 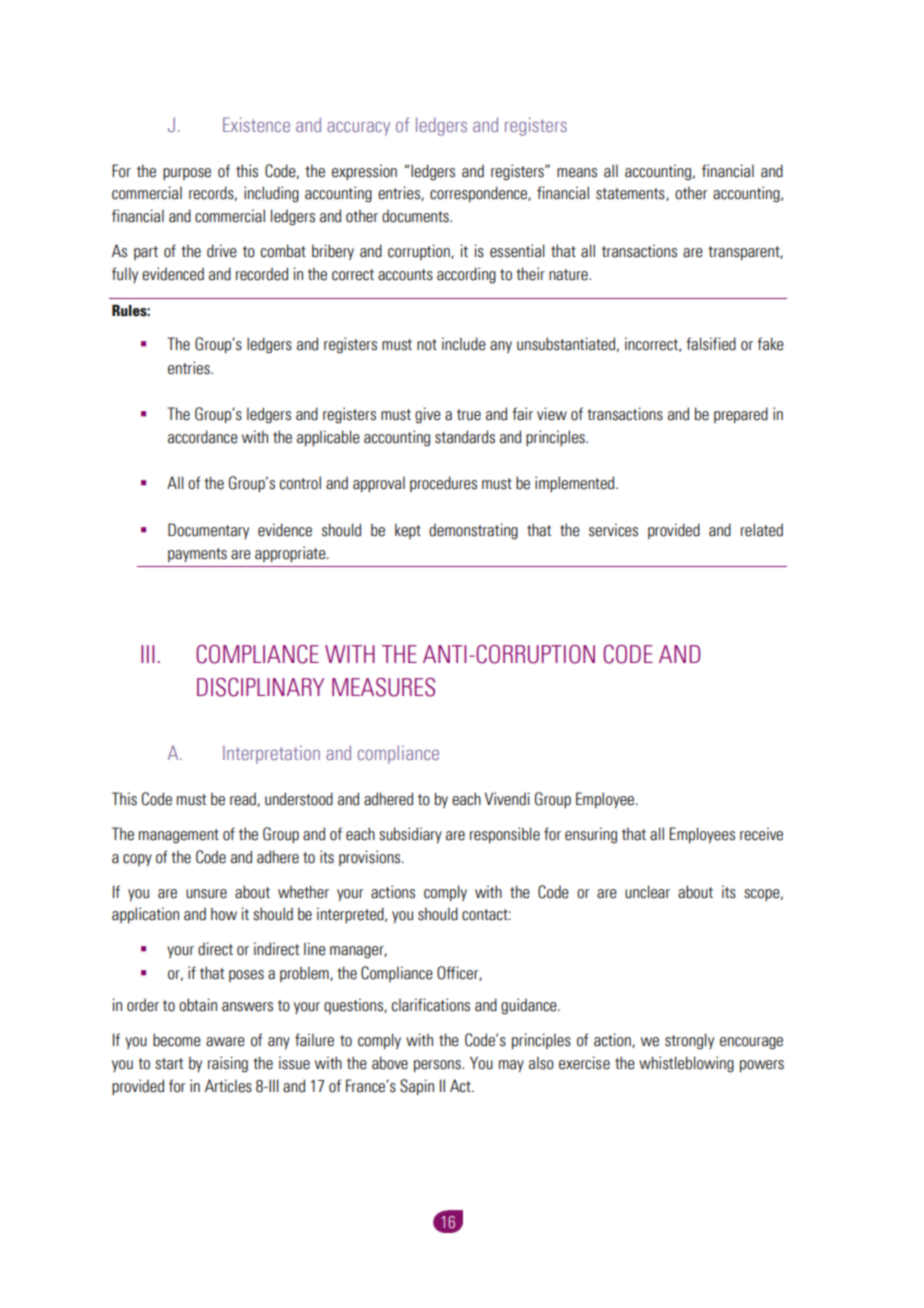 I want to click on statements, so click(x=631, y=194).
